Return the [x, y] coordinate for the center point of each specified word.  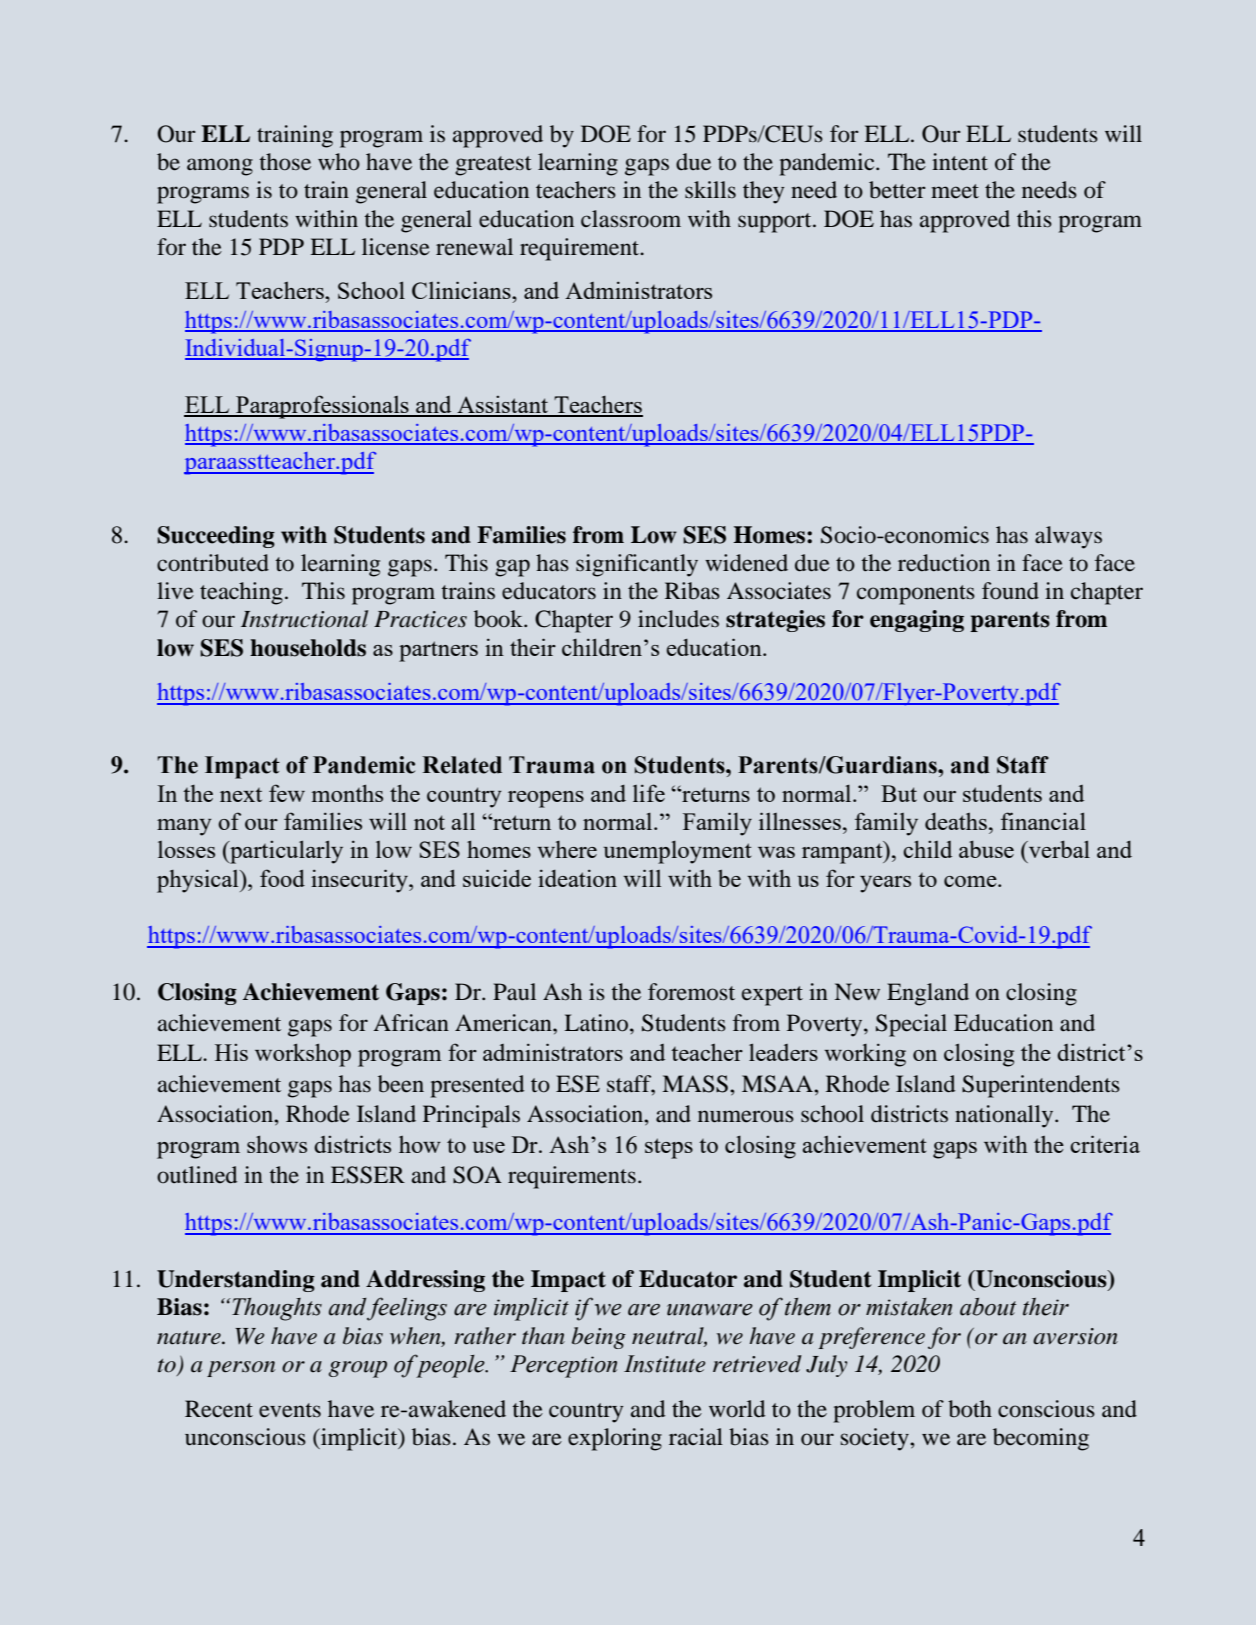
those [285, 162]
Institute [664, 1364]
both [970, 1409]
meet [955, 191]
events [290, 1410]
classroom [631, 219]
